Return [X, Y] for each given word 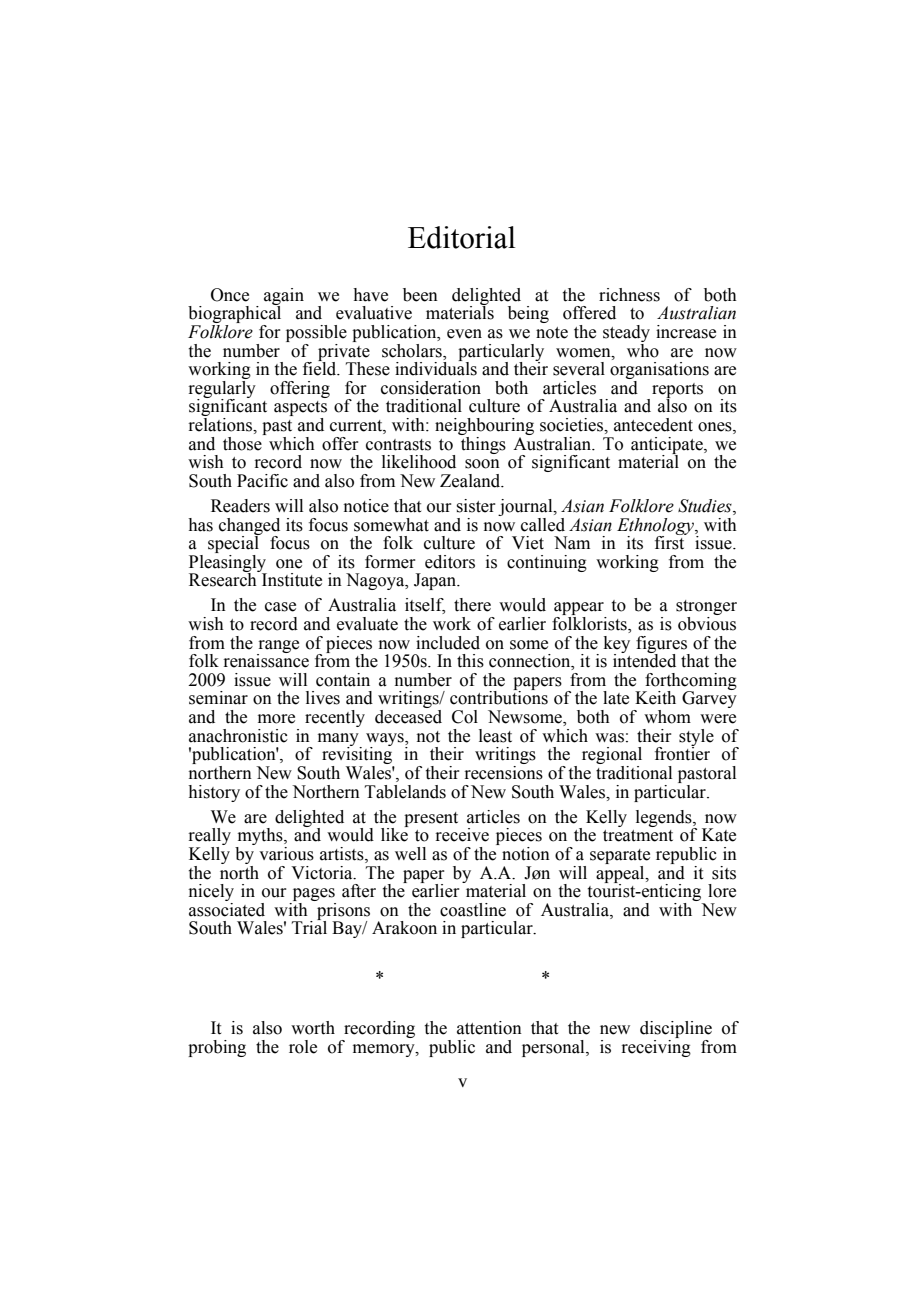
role [303, 1047]
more [276, 719]
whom [667, 717]
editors [450, 562]
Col [465, 717]
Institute [291, 579]
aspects [300, 410]
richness [629, 295]
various [286, 854]
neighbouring [484, 428]
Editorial [461, 237]
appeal [621, 874]
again [284, 297]
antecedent [653, 425]
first [671, 542]
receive [462, 835]
